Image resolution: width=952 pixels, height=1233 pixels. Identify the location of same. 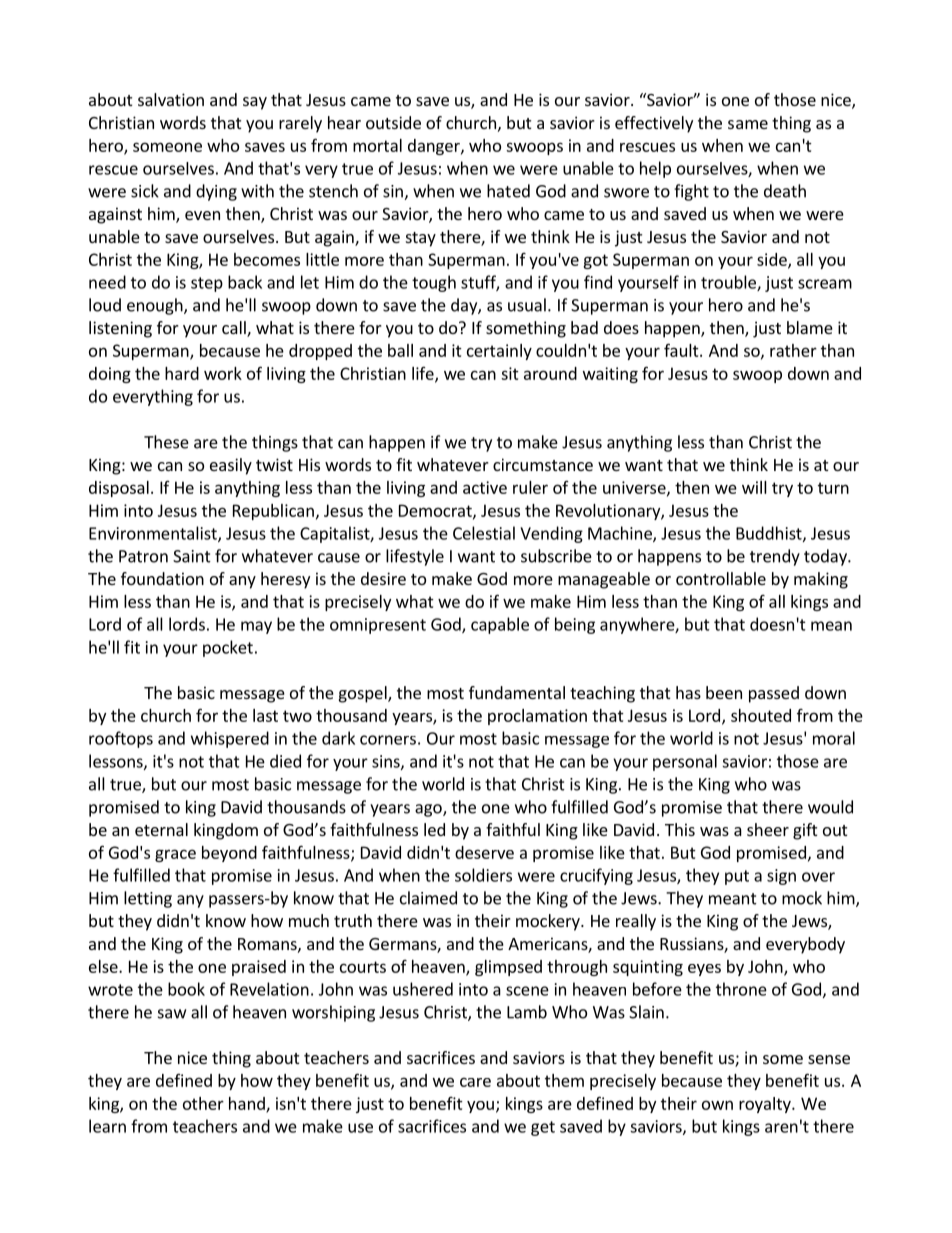
(748, 124).
